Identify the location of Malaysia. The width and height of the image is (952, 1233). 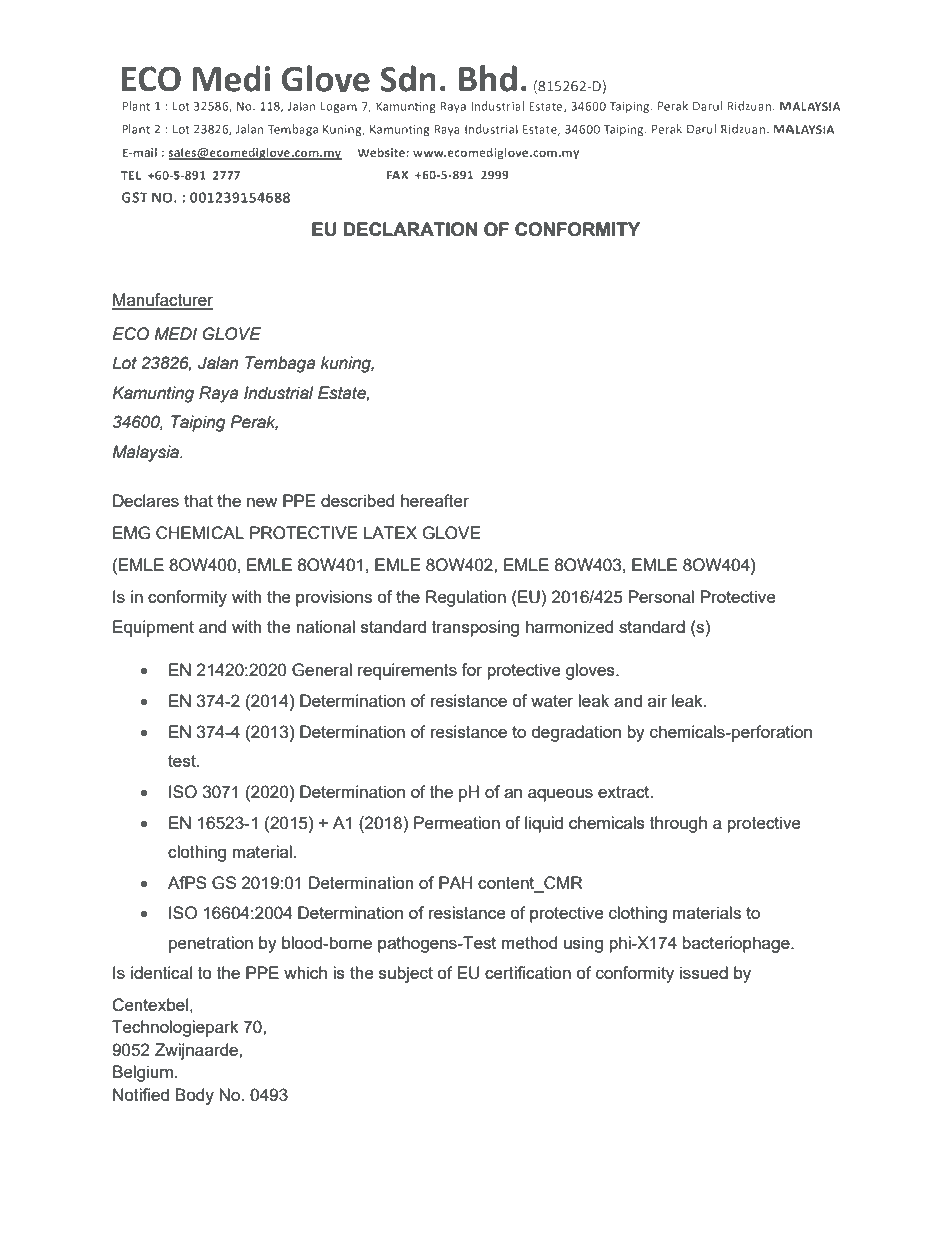
(146, 453).
